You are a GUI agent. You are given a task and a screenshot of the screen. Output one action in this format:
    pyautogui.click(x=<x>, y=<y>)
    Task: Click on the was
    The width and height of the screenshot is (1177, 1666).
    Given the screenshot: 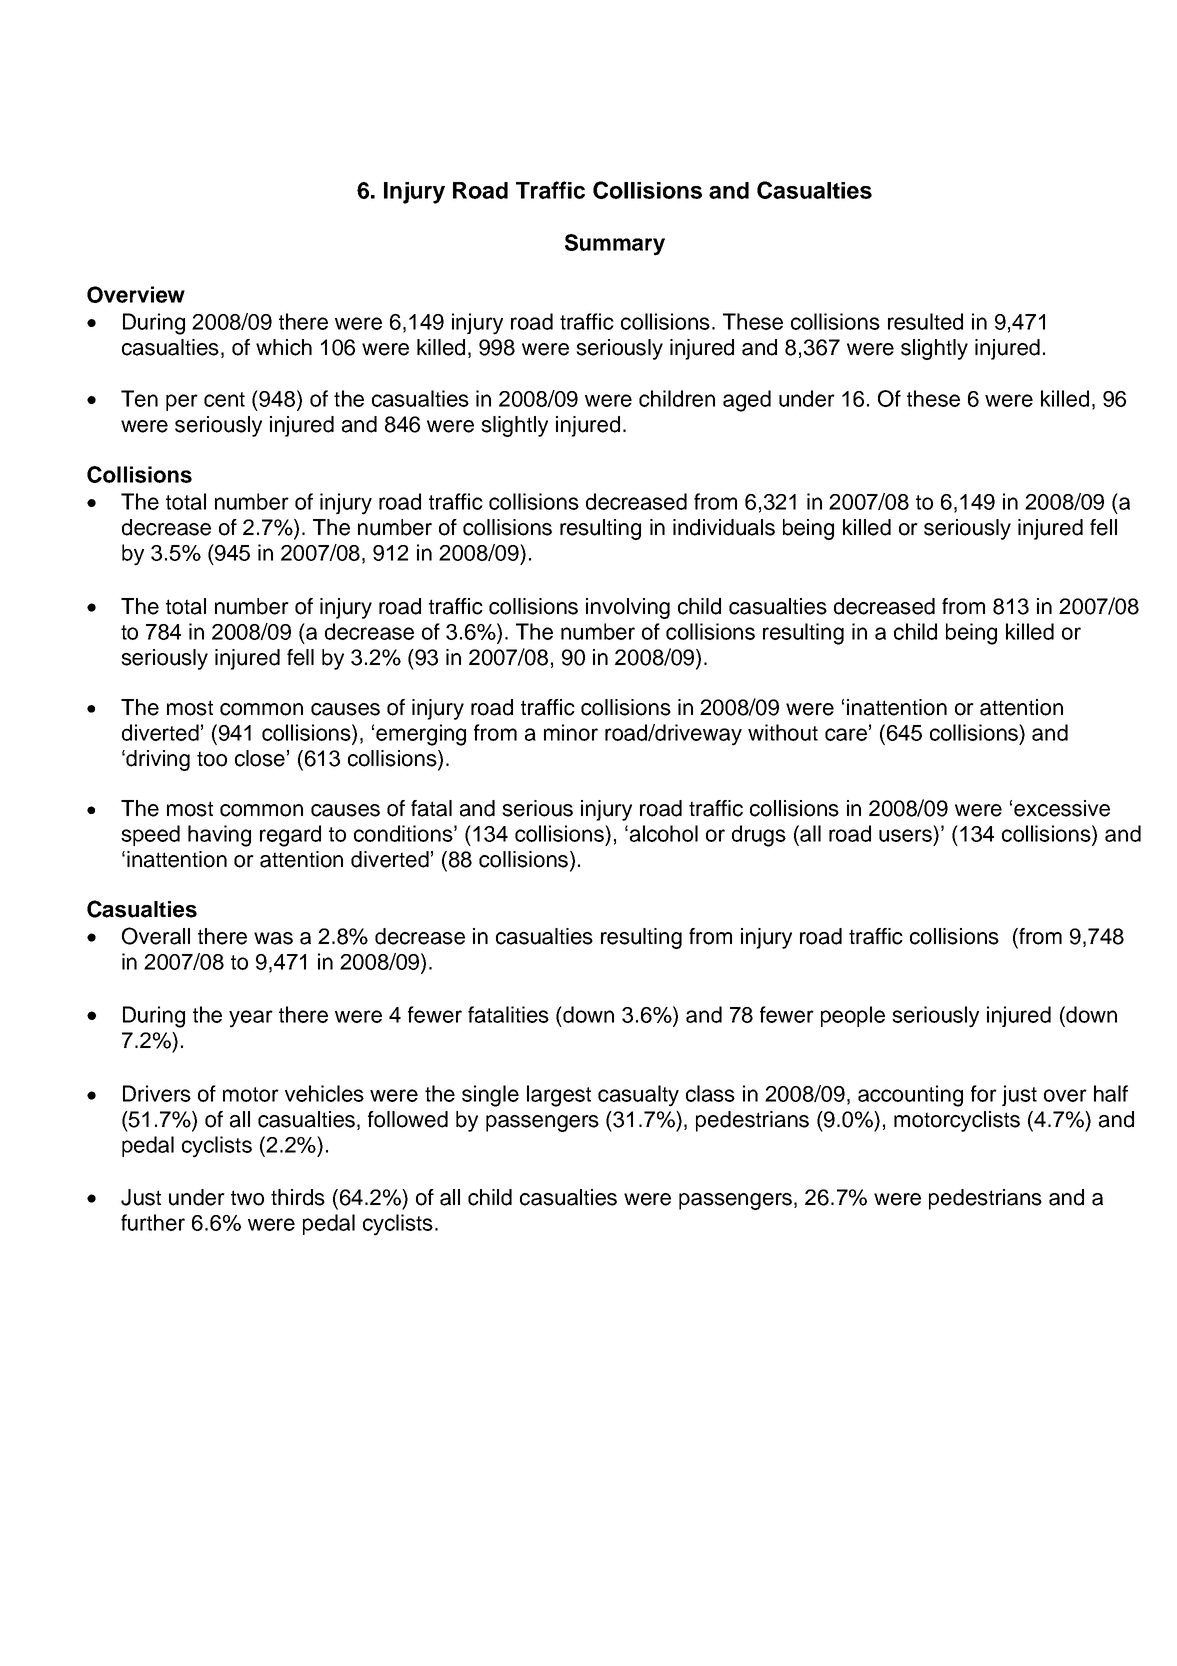 What is the action you would take?
    pyautogui.click(x=273, y=938)
